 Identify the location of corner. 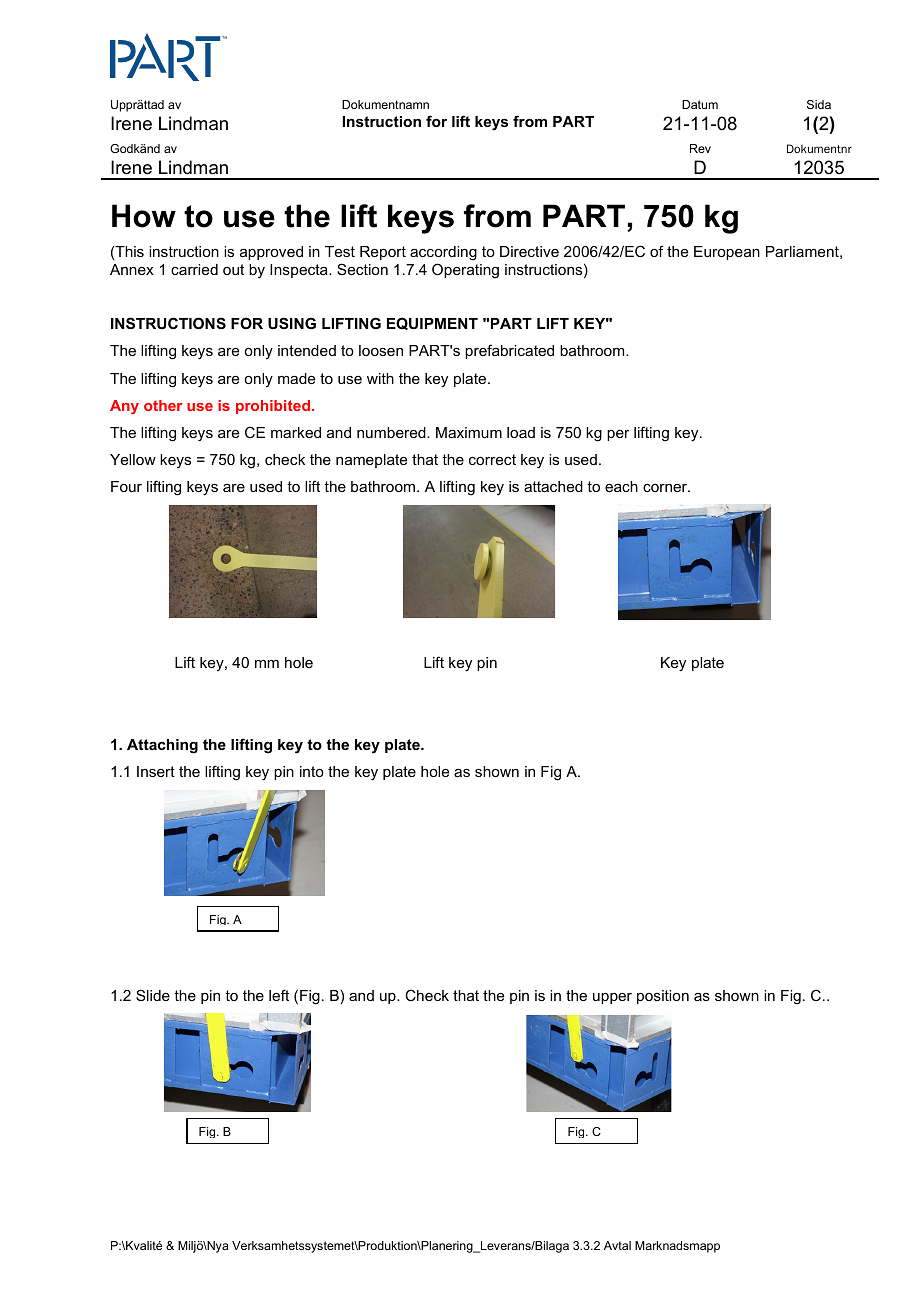
(666, 488).
